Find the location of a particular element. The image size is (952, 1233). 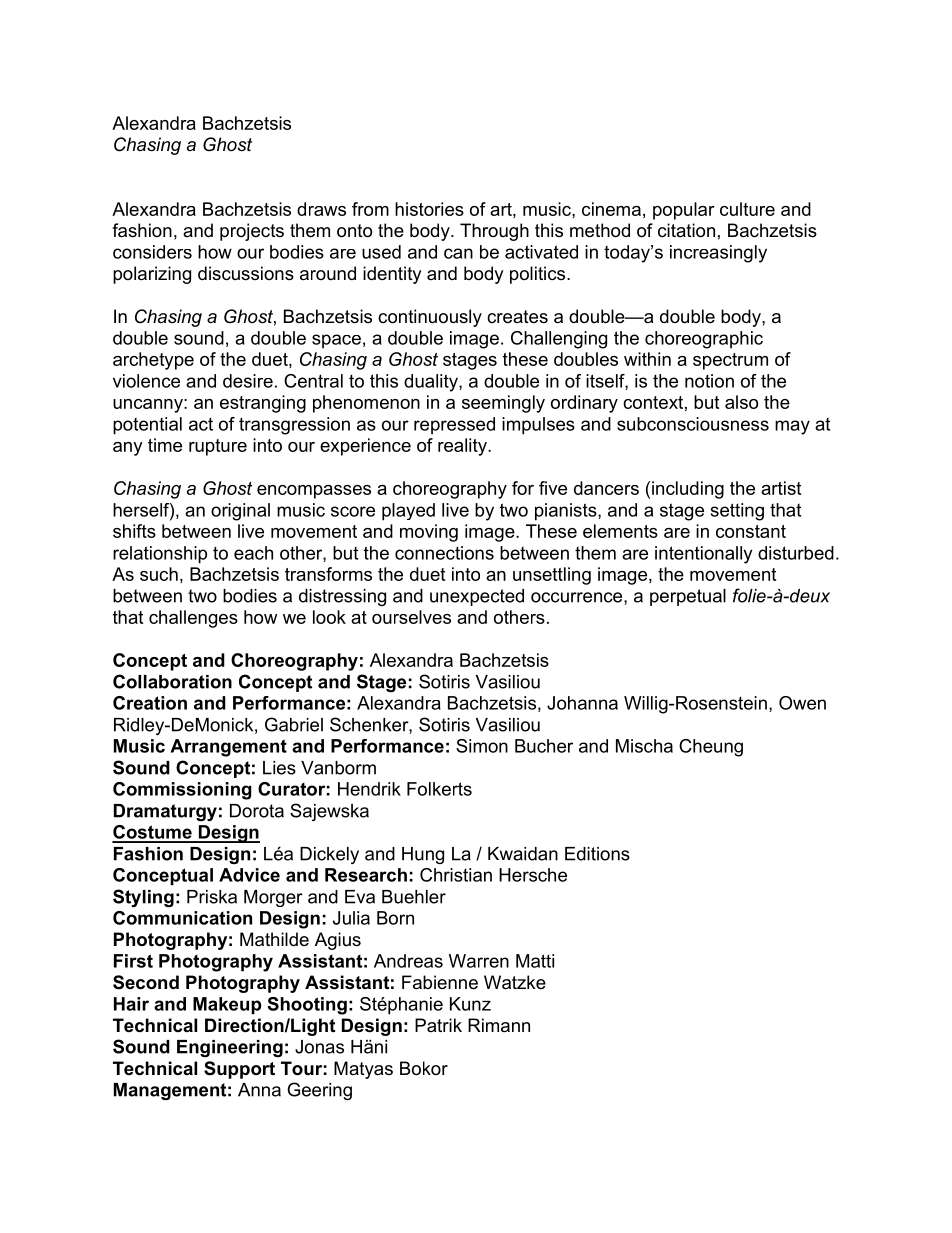

Engineering is located at coordinates (230, 1048).
